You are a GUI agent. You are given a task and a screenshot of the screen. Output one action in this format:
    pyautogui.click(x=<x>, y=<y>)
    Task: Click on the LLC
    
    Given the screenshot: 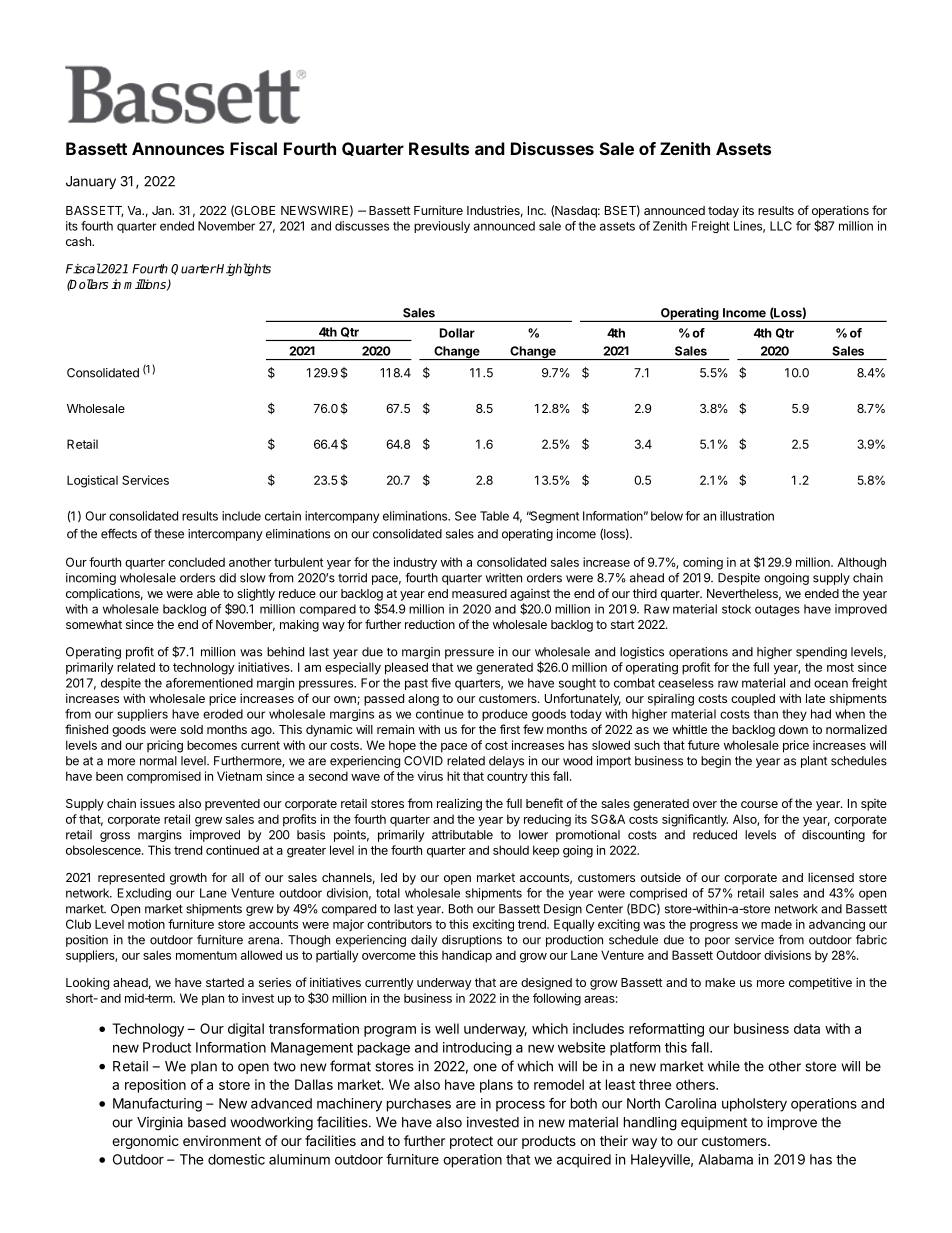 What is the action you would take?
    pyautogui.click(x=781, y=226)
